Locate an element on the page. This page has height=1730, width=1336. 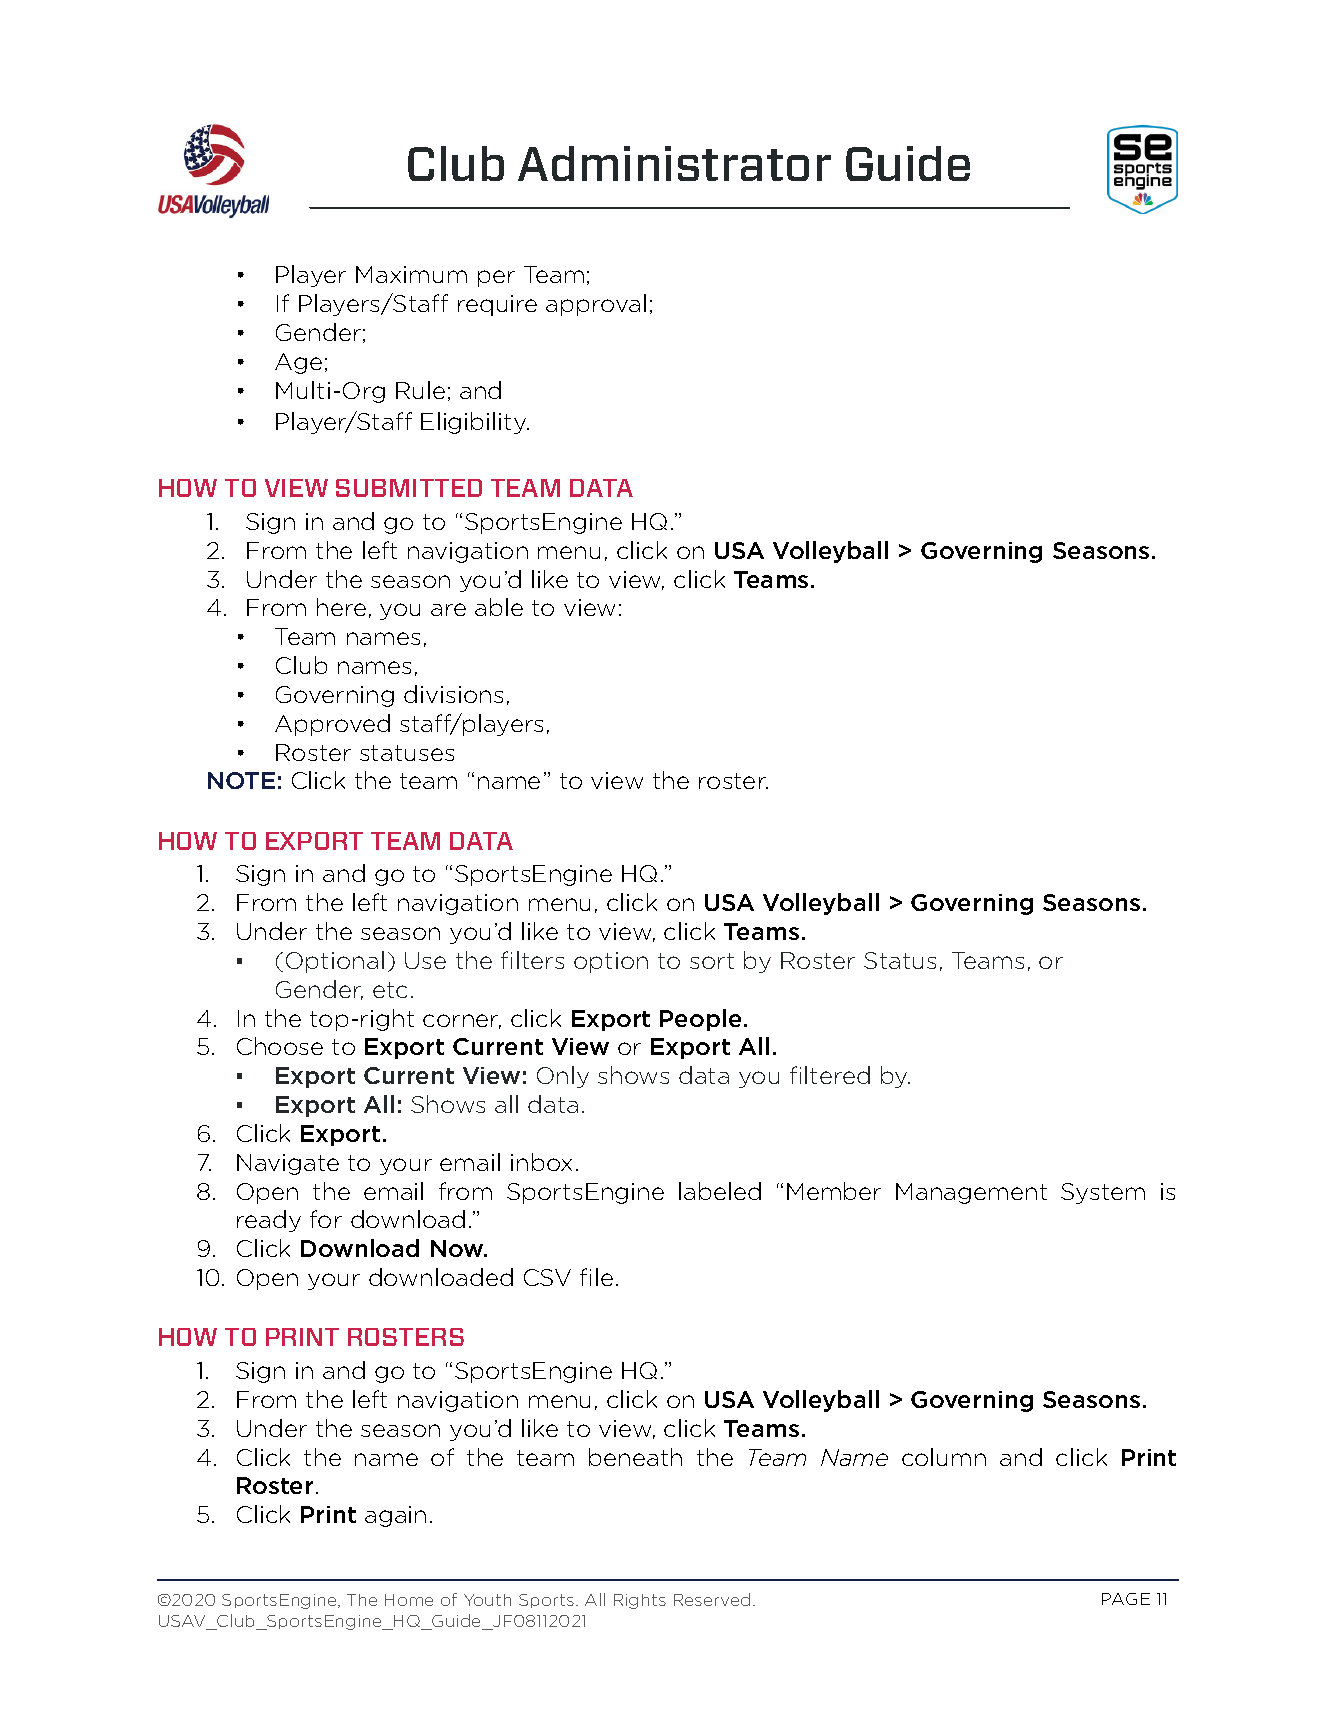
etc is located at coordinates (390, 990).
